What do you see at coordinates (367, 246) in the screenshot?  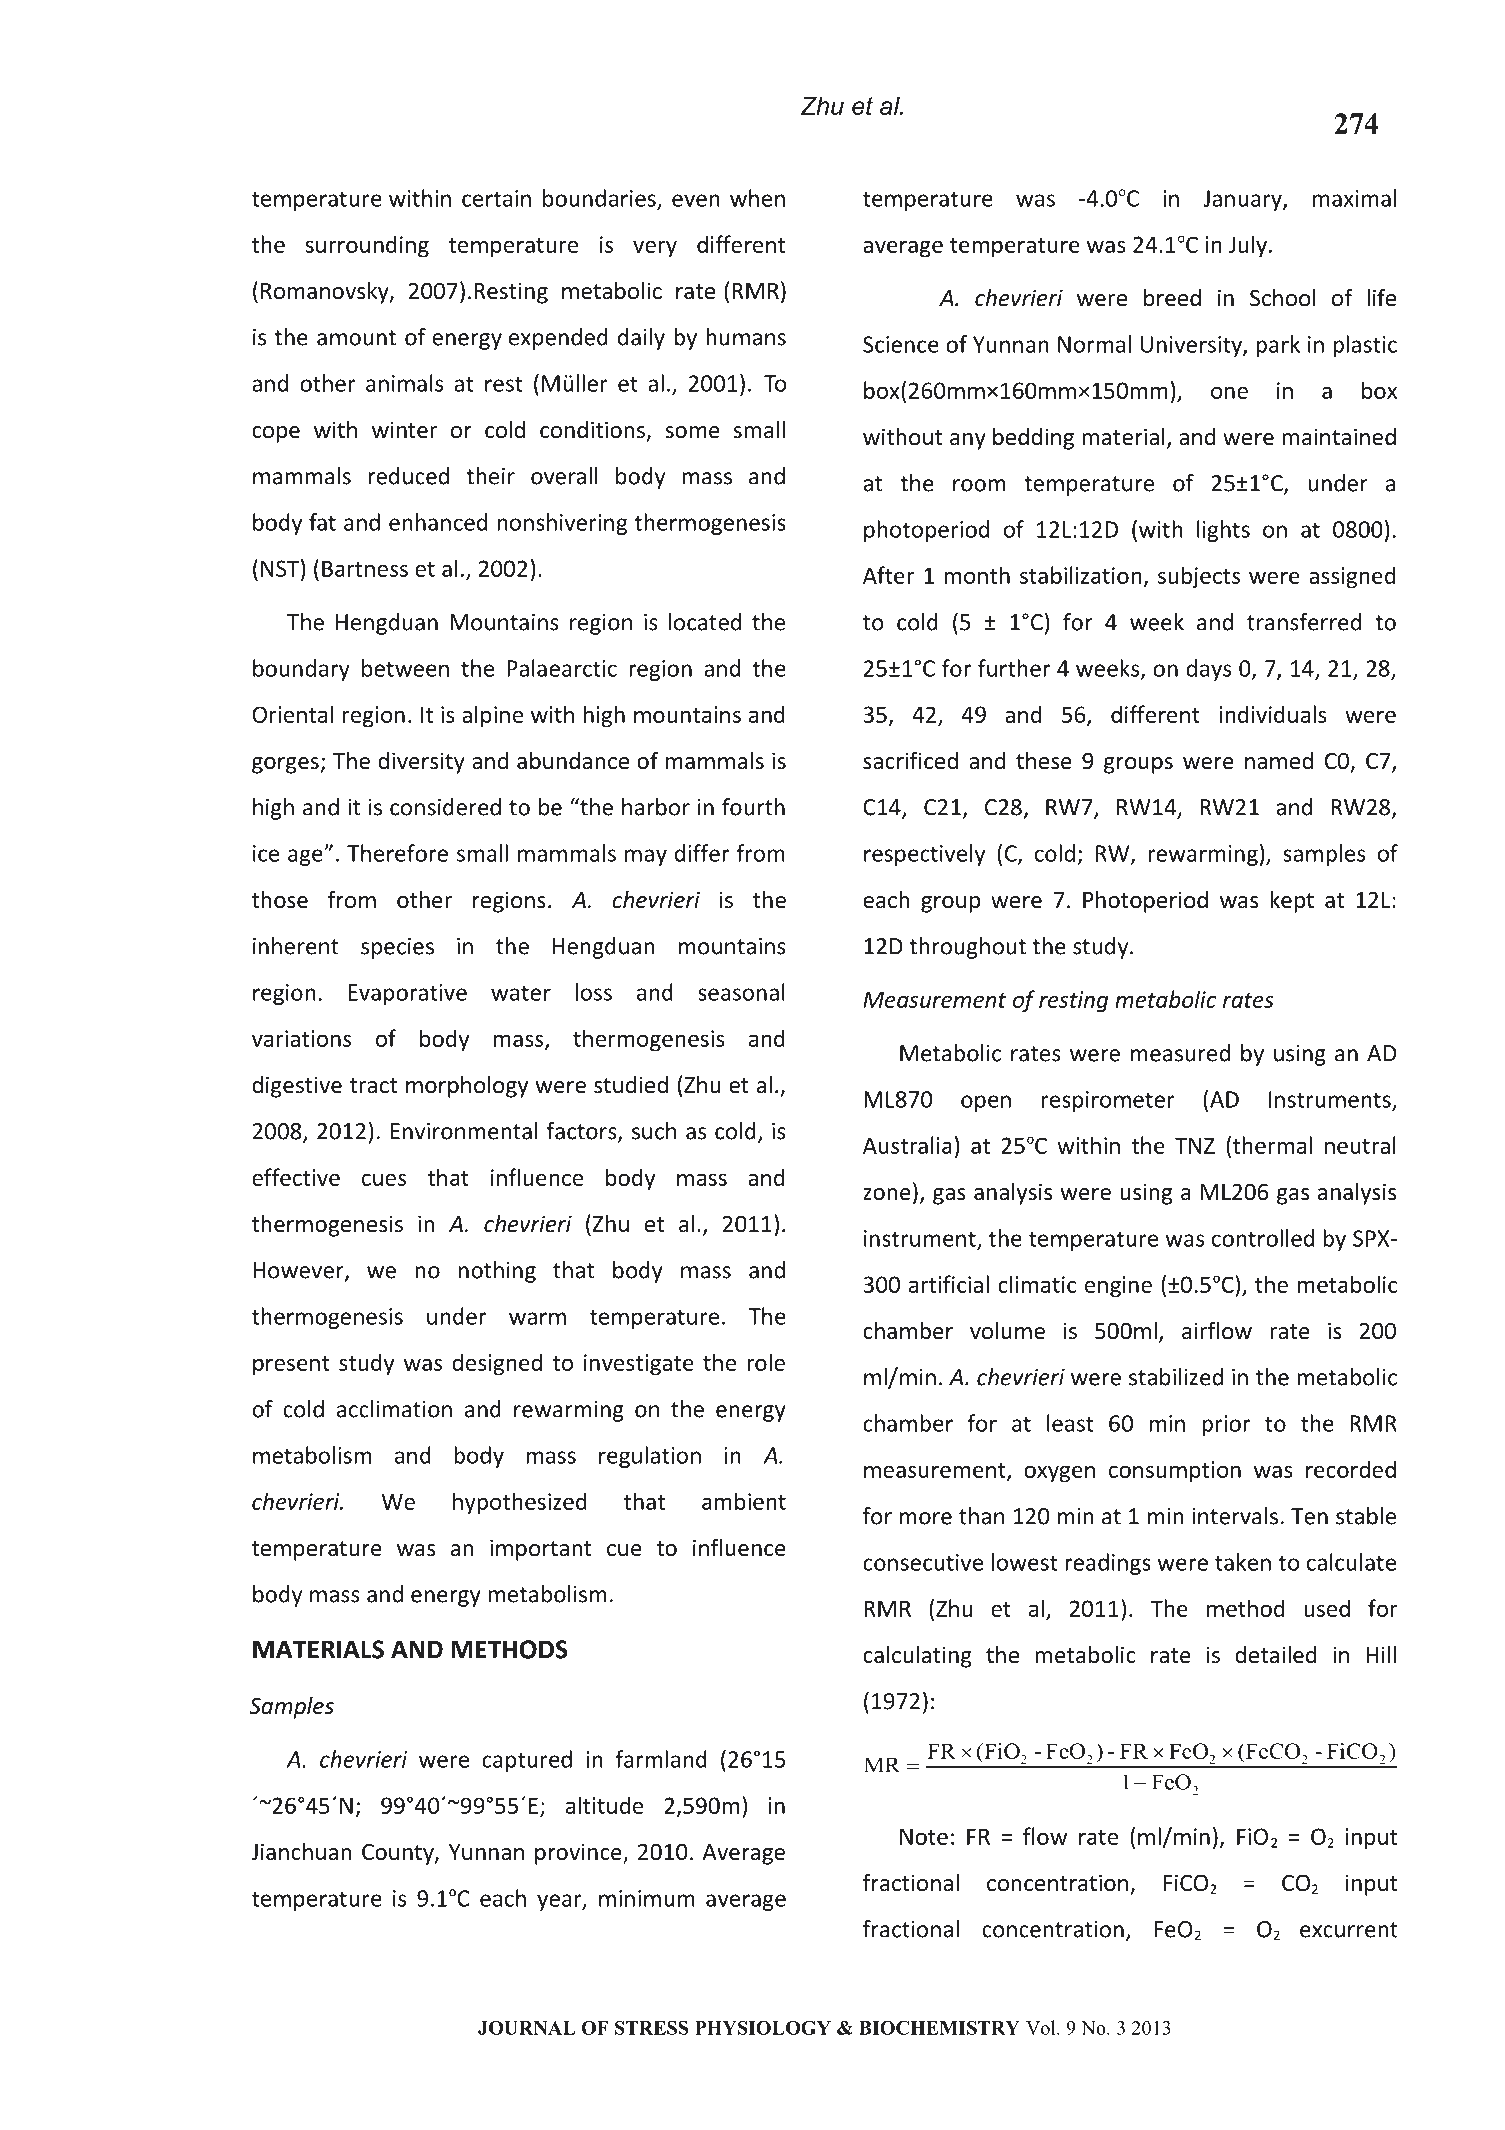 I see `surrounding` at bounding box center [367, 246].
